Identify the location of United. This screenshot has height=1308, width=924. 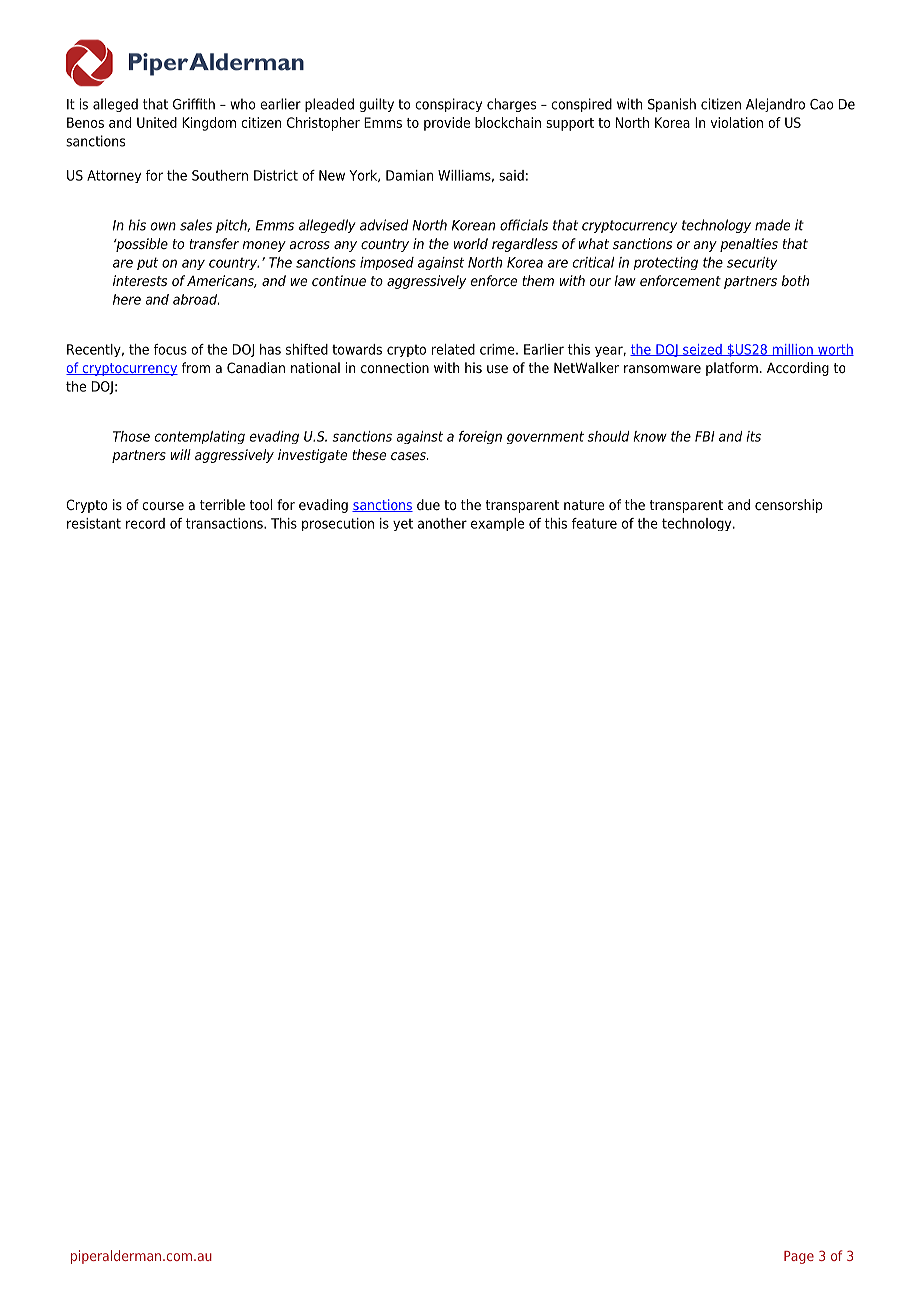
(157, 122).
